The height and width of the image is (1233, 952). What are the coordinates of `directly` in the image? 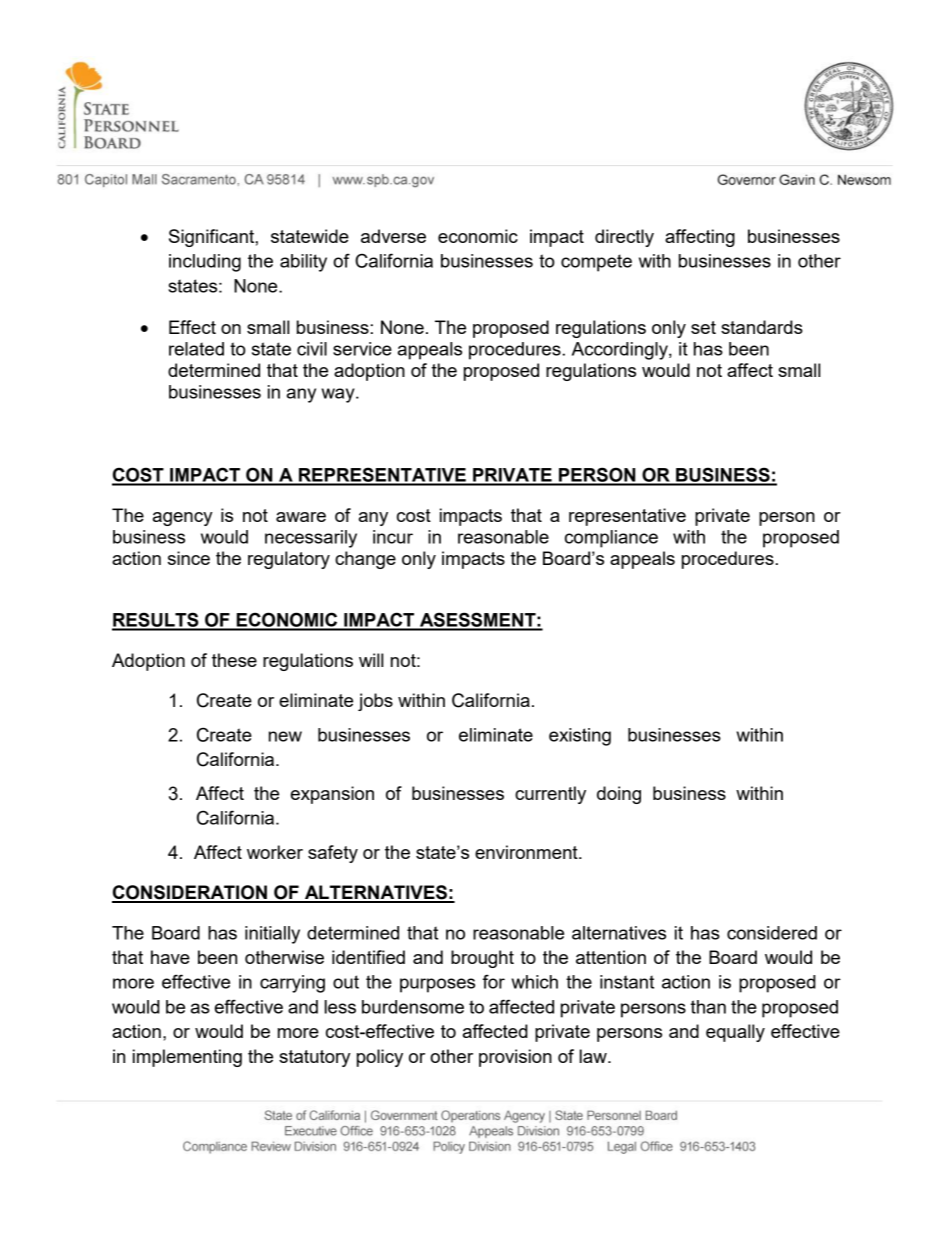 It's located at (624, 238).
